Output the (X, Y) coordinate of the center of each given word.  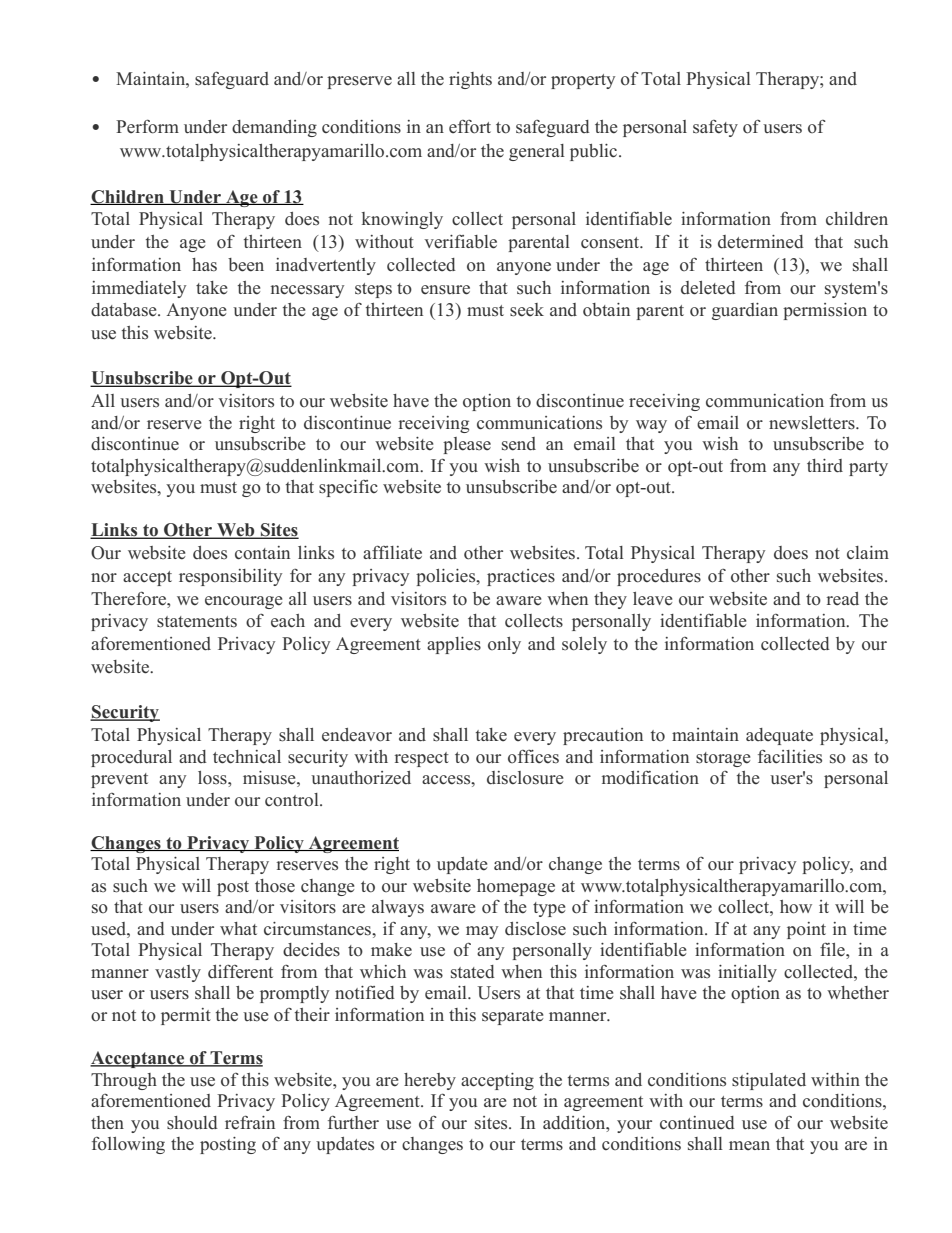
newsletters (813, 423)
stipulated (769, 1081)
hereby (430, 1081)
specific (348, 488)
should (192, 1123)
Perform (147, 126)
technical (247, 757)
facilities (790, 757)
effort (470, 127)
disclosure (525, 778)
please (467, 445)
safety (715, 128)
